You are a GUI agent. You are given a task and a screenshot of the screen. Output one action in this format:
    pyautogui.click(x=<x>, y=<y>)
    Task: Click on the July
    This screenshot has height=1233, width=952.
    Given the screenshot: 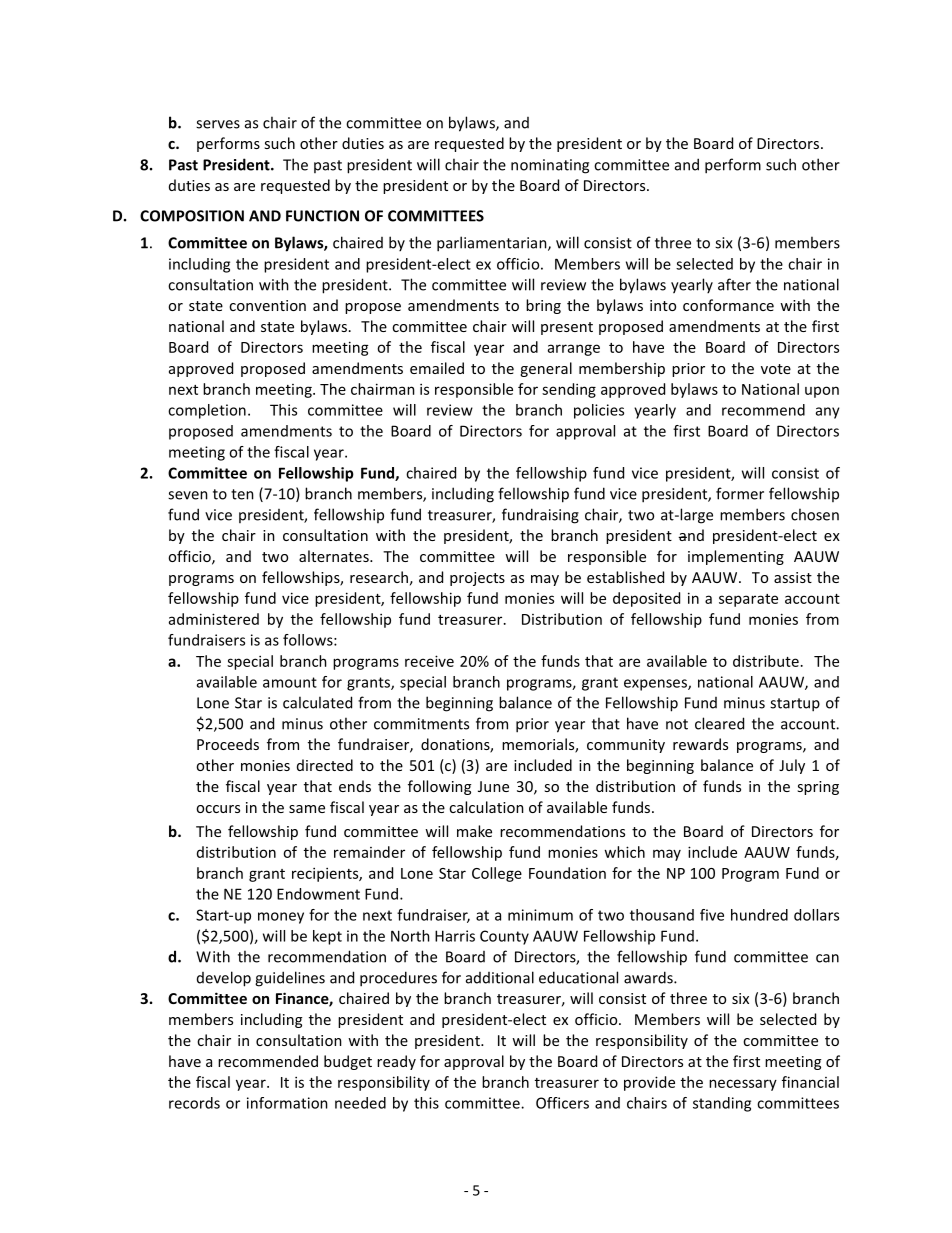 What is the action you would take?
    pyautogui.click(x=792, y=766)
